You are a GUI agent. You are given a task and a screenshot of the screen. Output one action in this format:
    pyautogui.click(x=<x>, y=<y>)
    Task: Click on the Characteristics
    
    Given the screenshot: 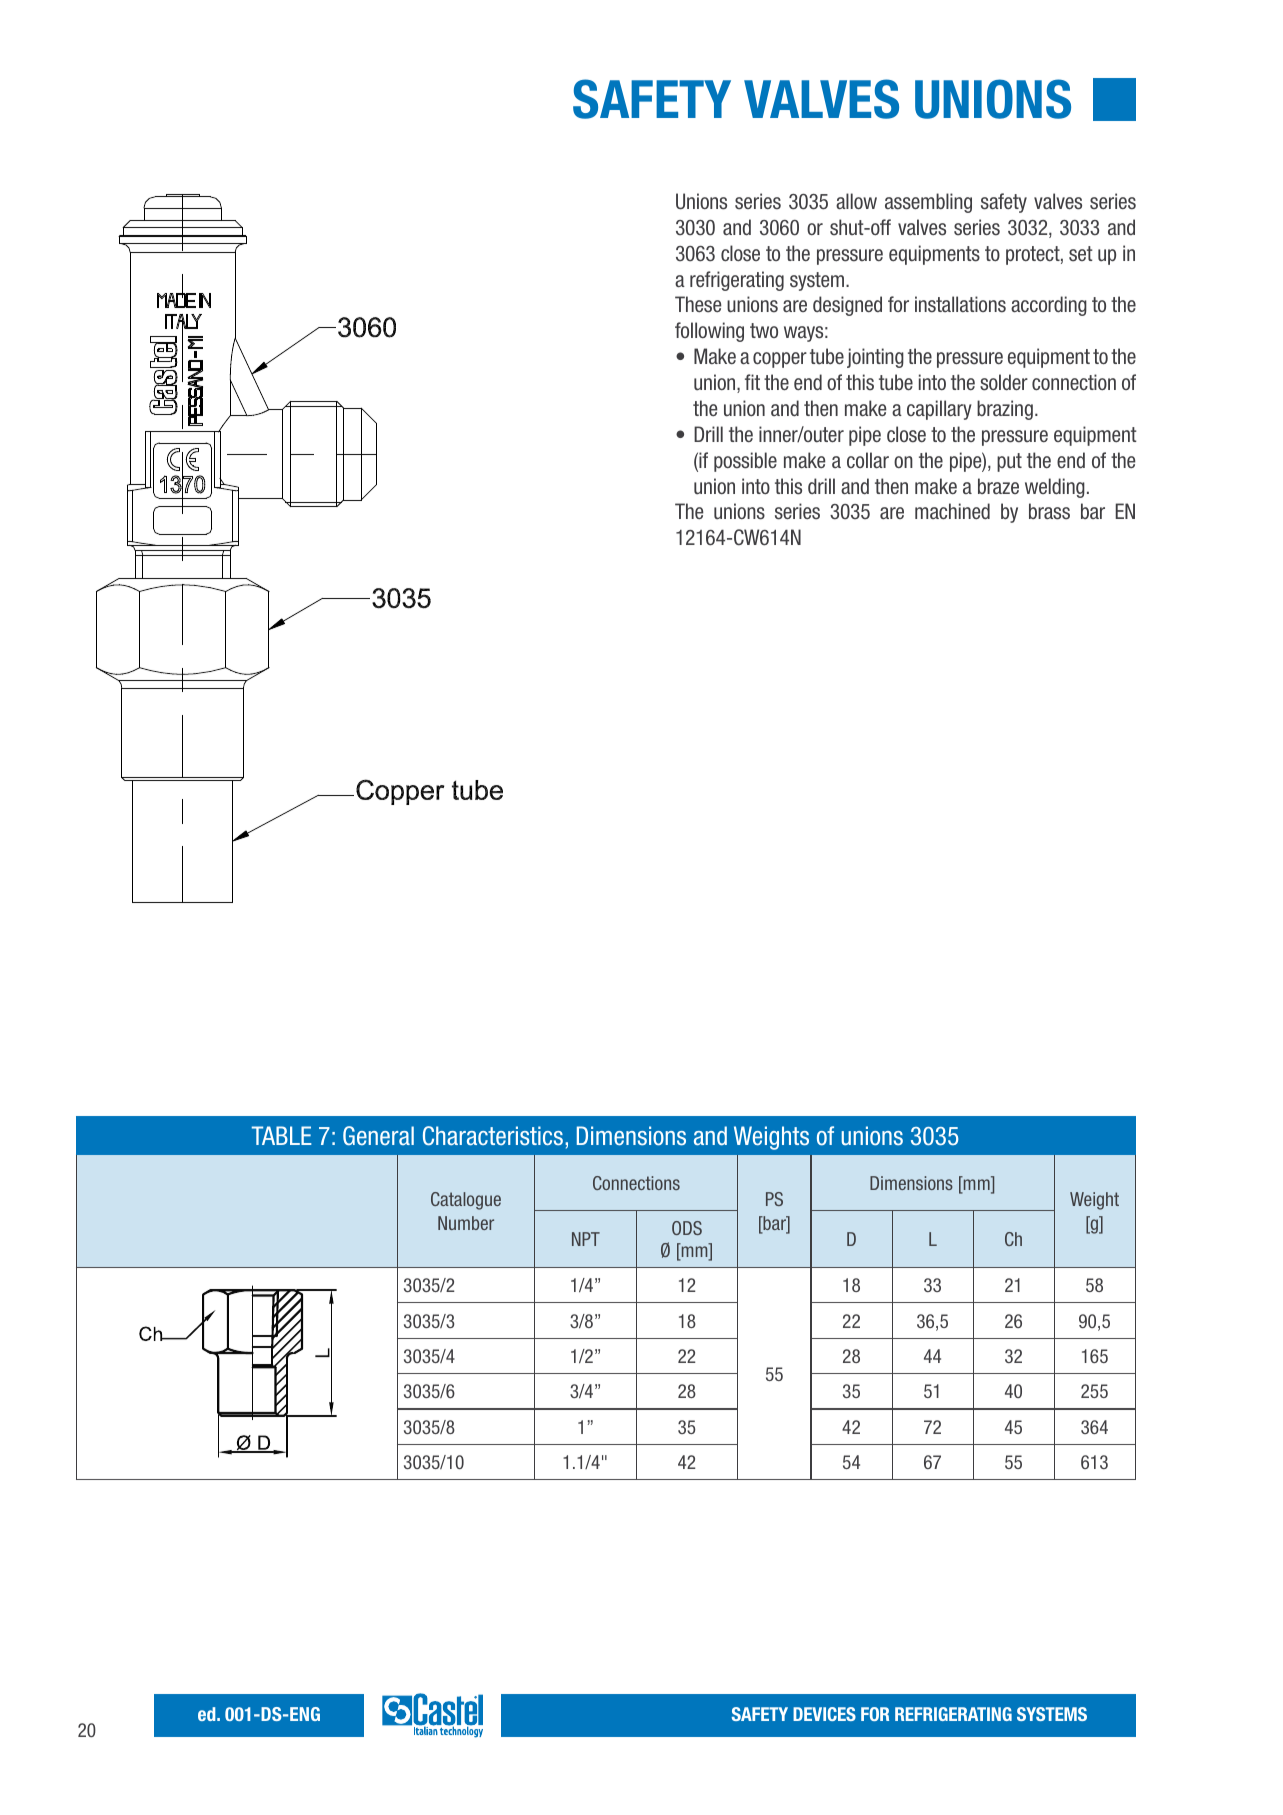 What is the action you would take?
    pyautogui.click(x=494, y=1136)
